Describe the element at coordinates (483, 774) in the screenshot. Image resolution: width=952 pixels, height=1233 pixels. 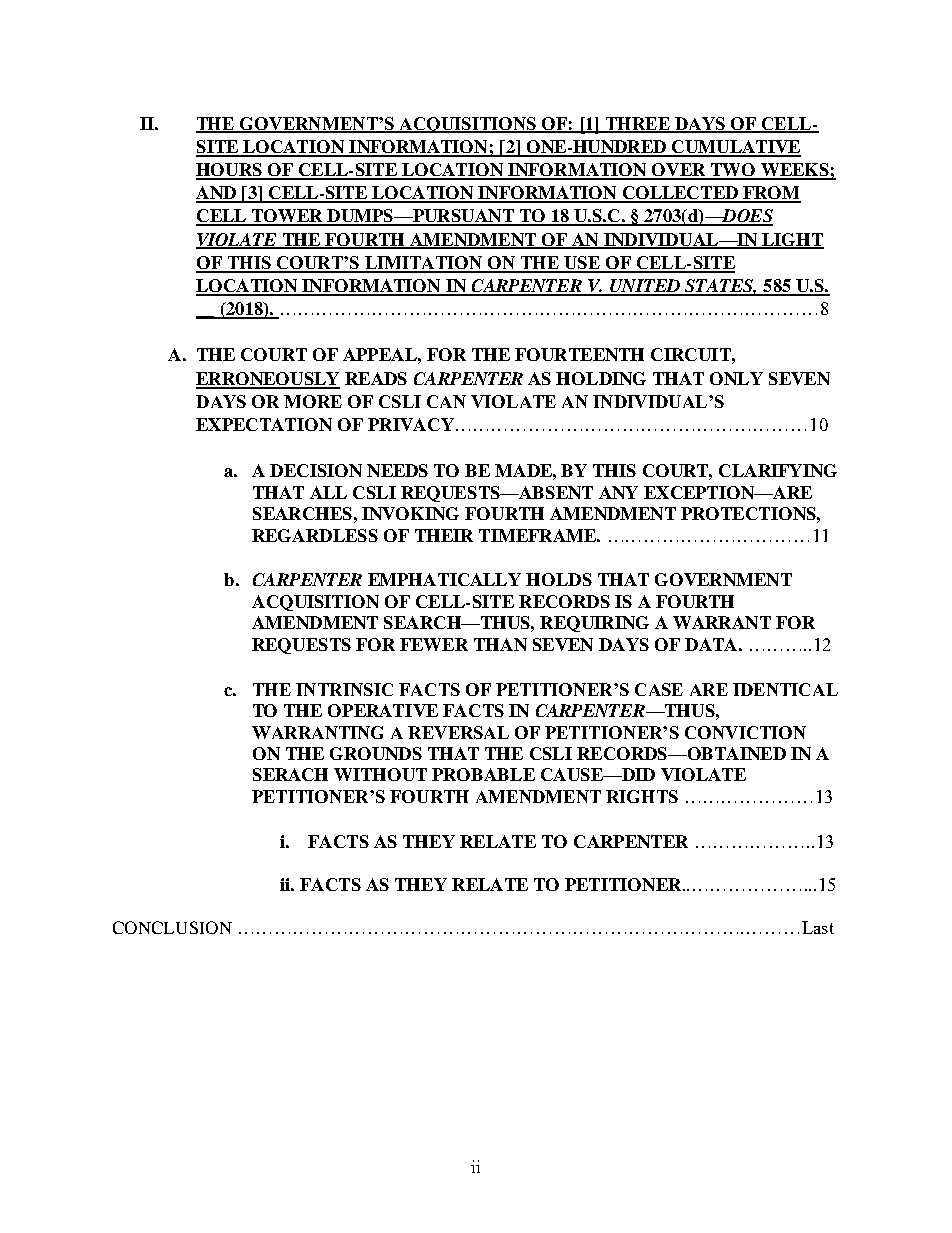
I see `PROBABLE` at that location.
